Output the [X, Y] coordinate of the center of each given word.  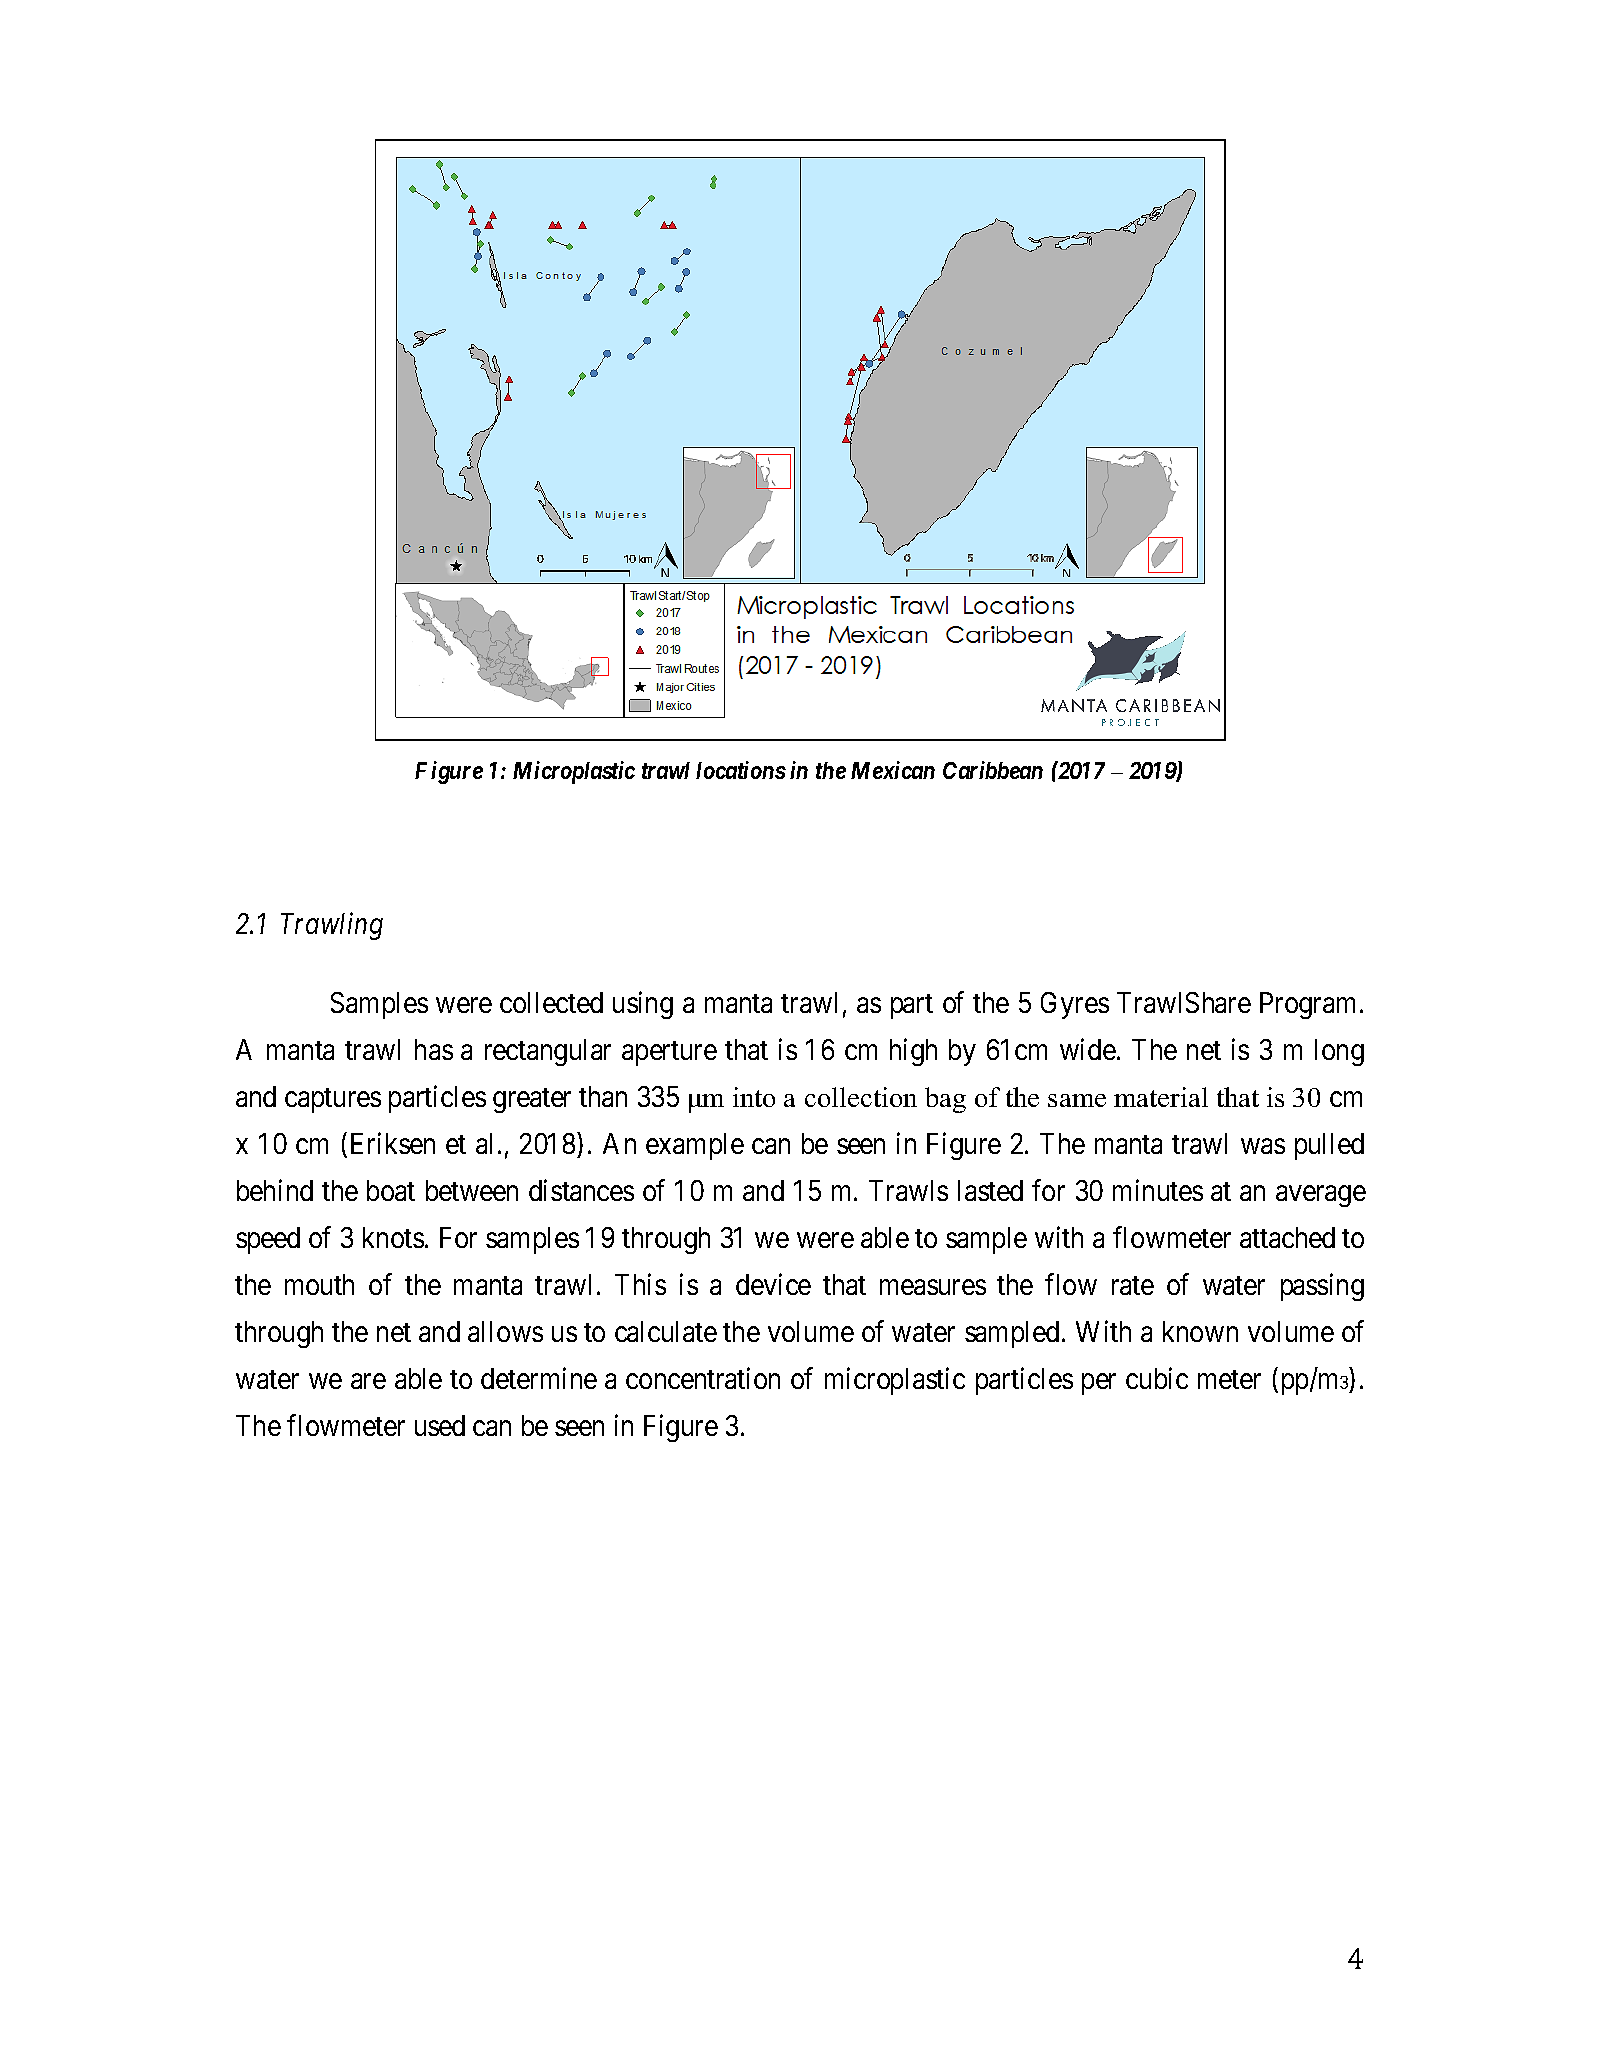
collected [551, 1002]
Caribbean [993, 770]
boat [391, 1190]
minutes [1158, 1190]
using [643, 1005]
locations [741, 770]
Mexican [893, 770]
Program [1307, 1005]
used [440, 1425]
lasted [990, 1190]
